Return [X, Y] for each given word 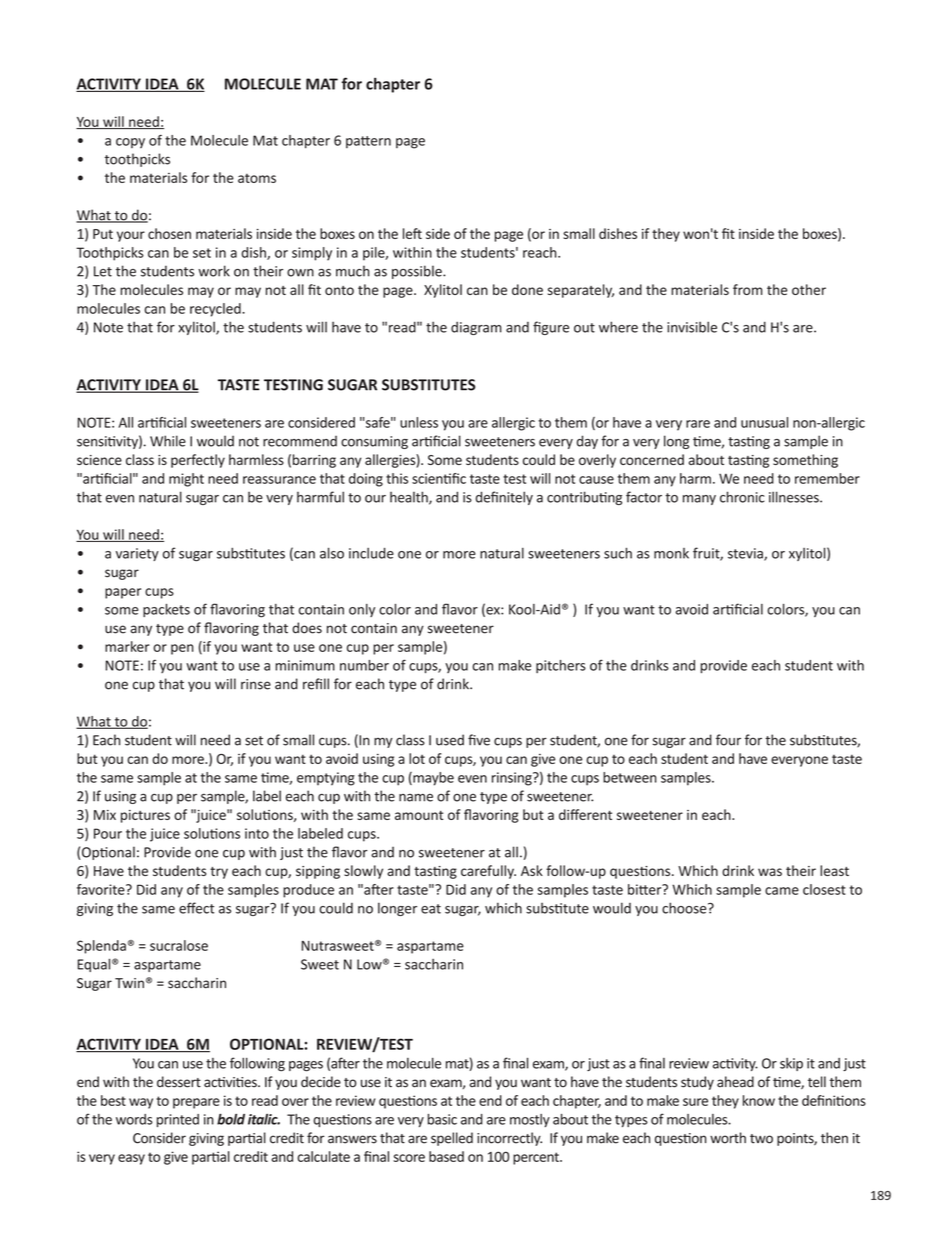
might [186, 480]
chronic [742, 497]
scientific [439, 478]
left [412, 233]
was [770, 872]
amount [419, 815]
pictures [145, 816]
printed [178, 1120]
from [747, 289]
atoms [257, 178]
